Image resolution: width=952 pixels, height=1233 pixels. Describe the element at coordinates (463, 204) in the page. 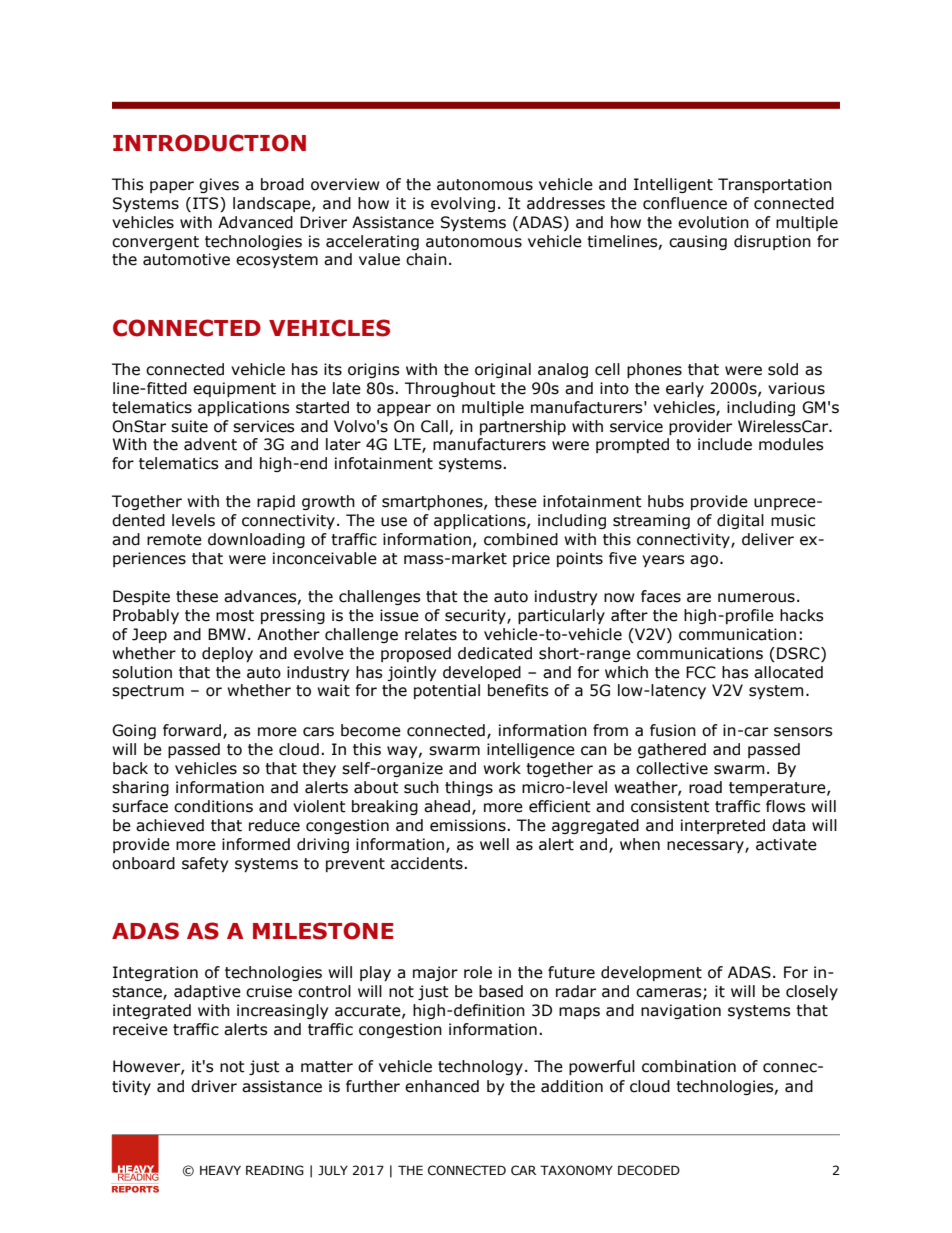

I see `evolving` at that location.
